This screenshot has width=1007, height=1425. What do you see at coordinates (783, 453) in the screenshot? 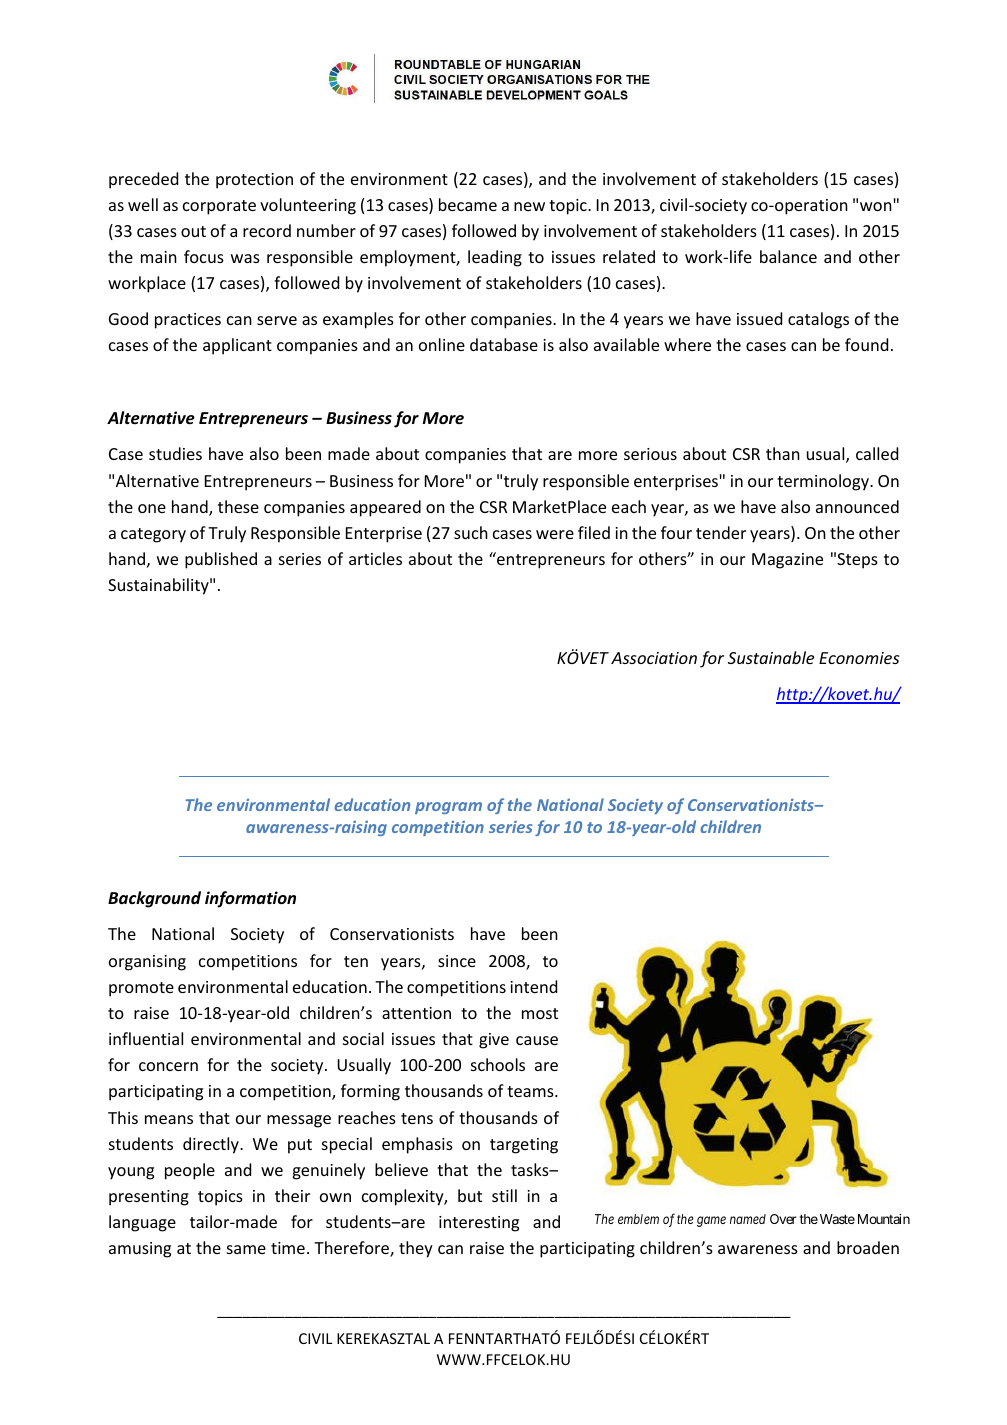
I see `than` at bounding box center [783, 453].
